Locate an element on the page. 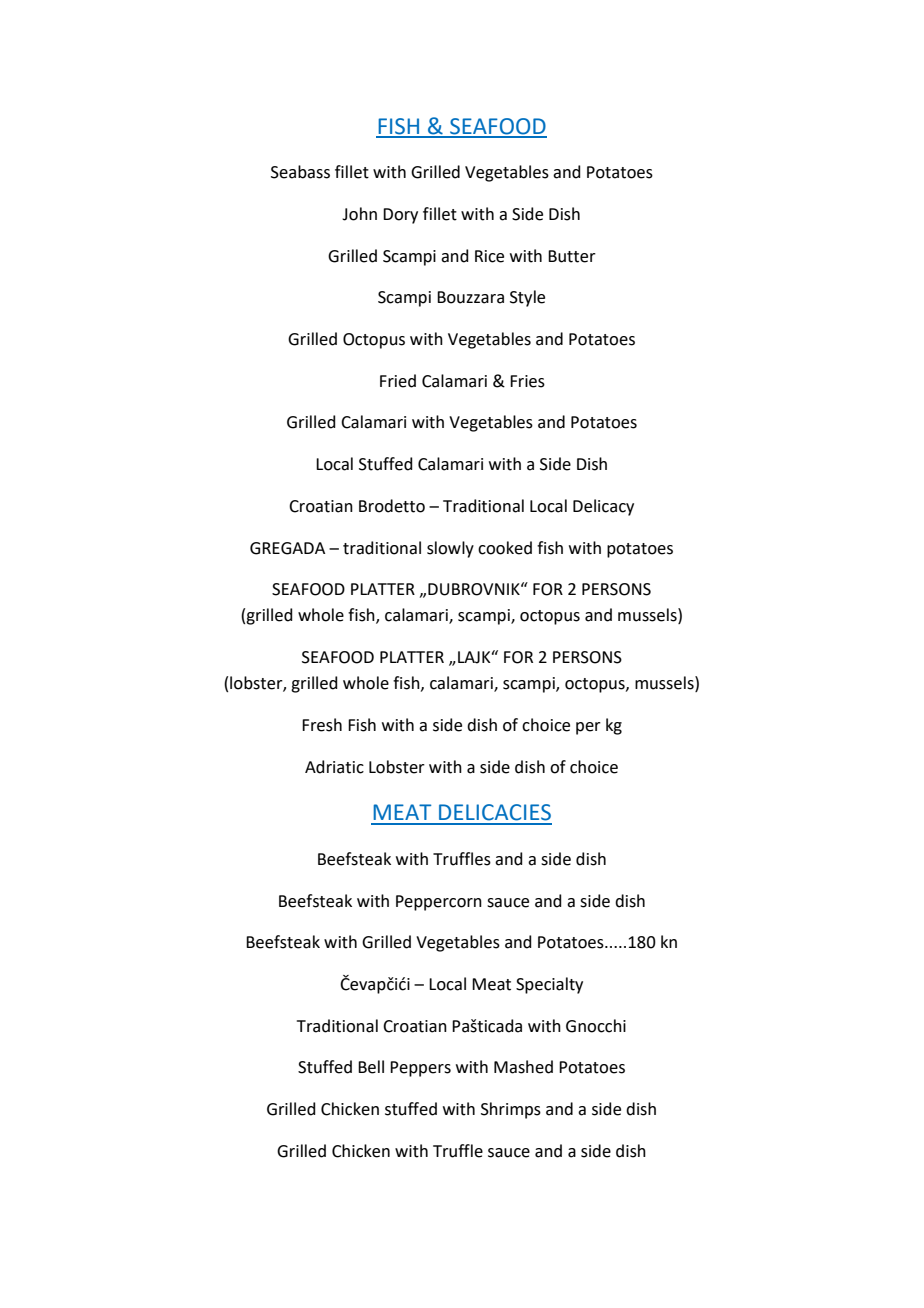  slowly is located at coordinates (450, 549).
